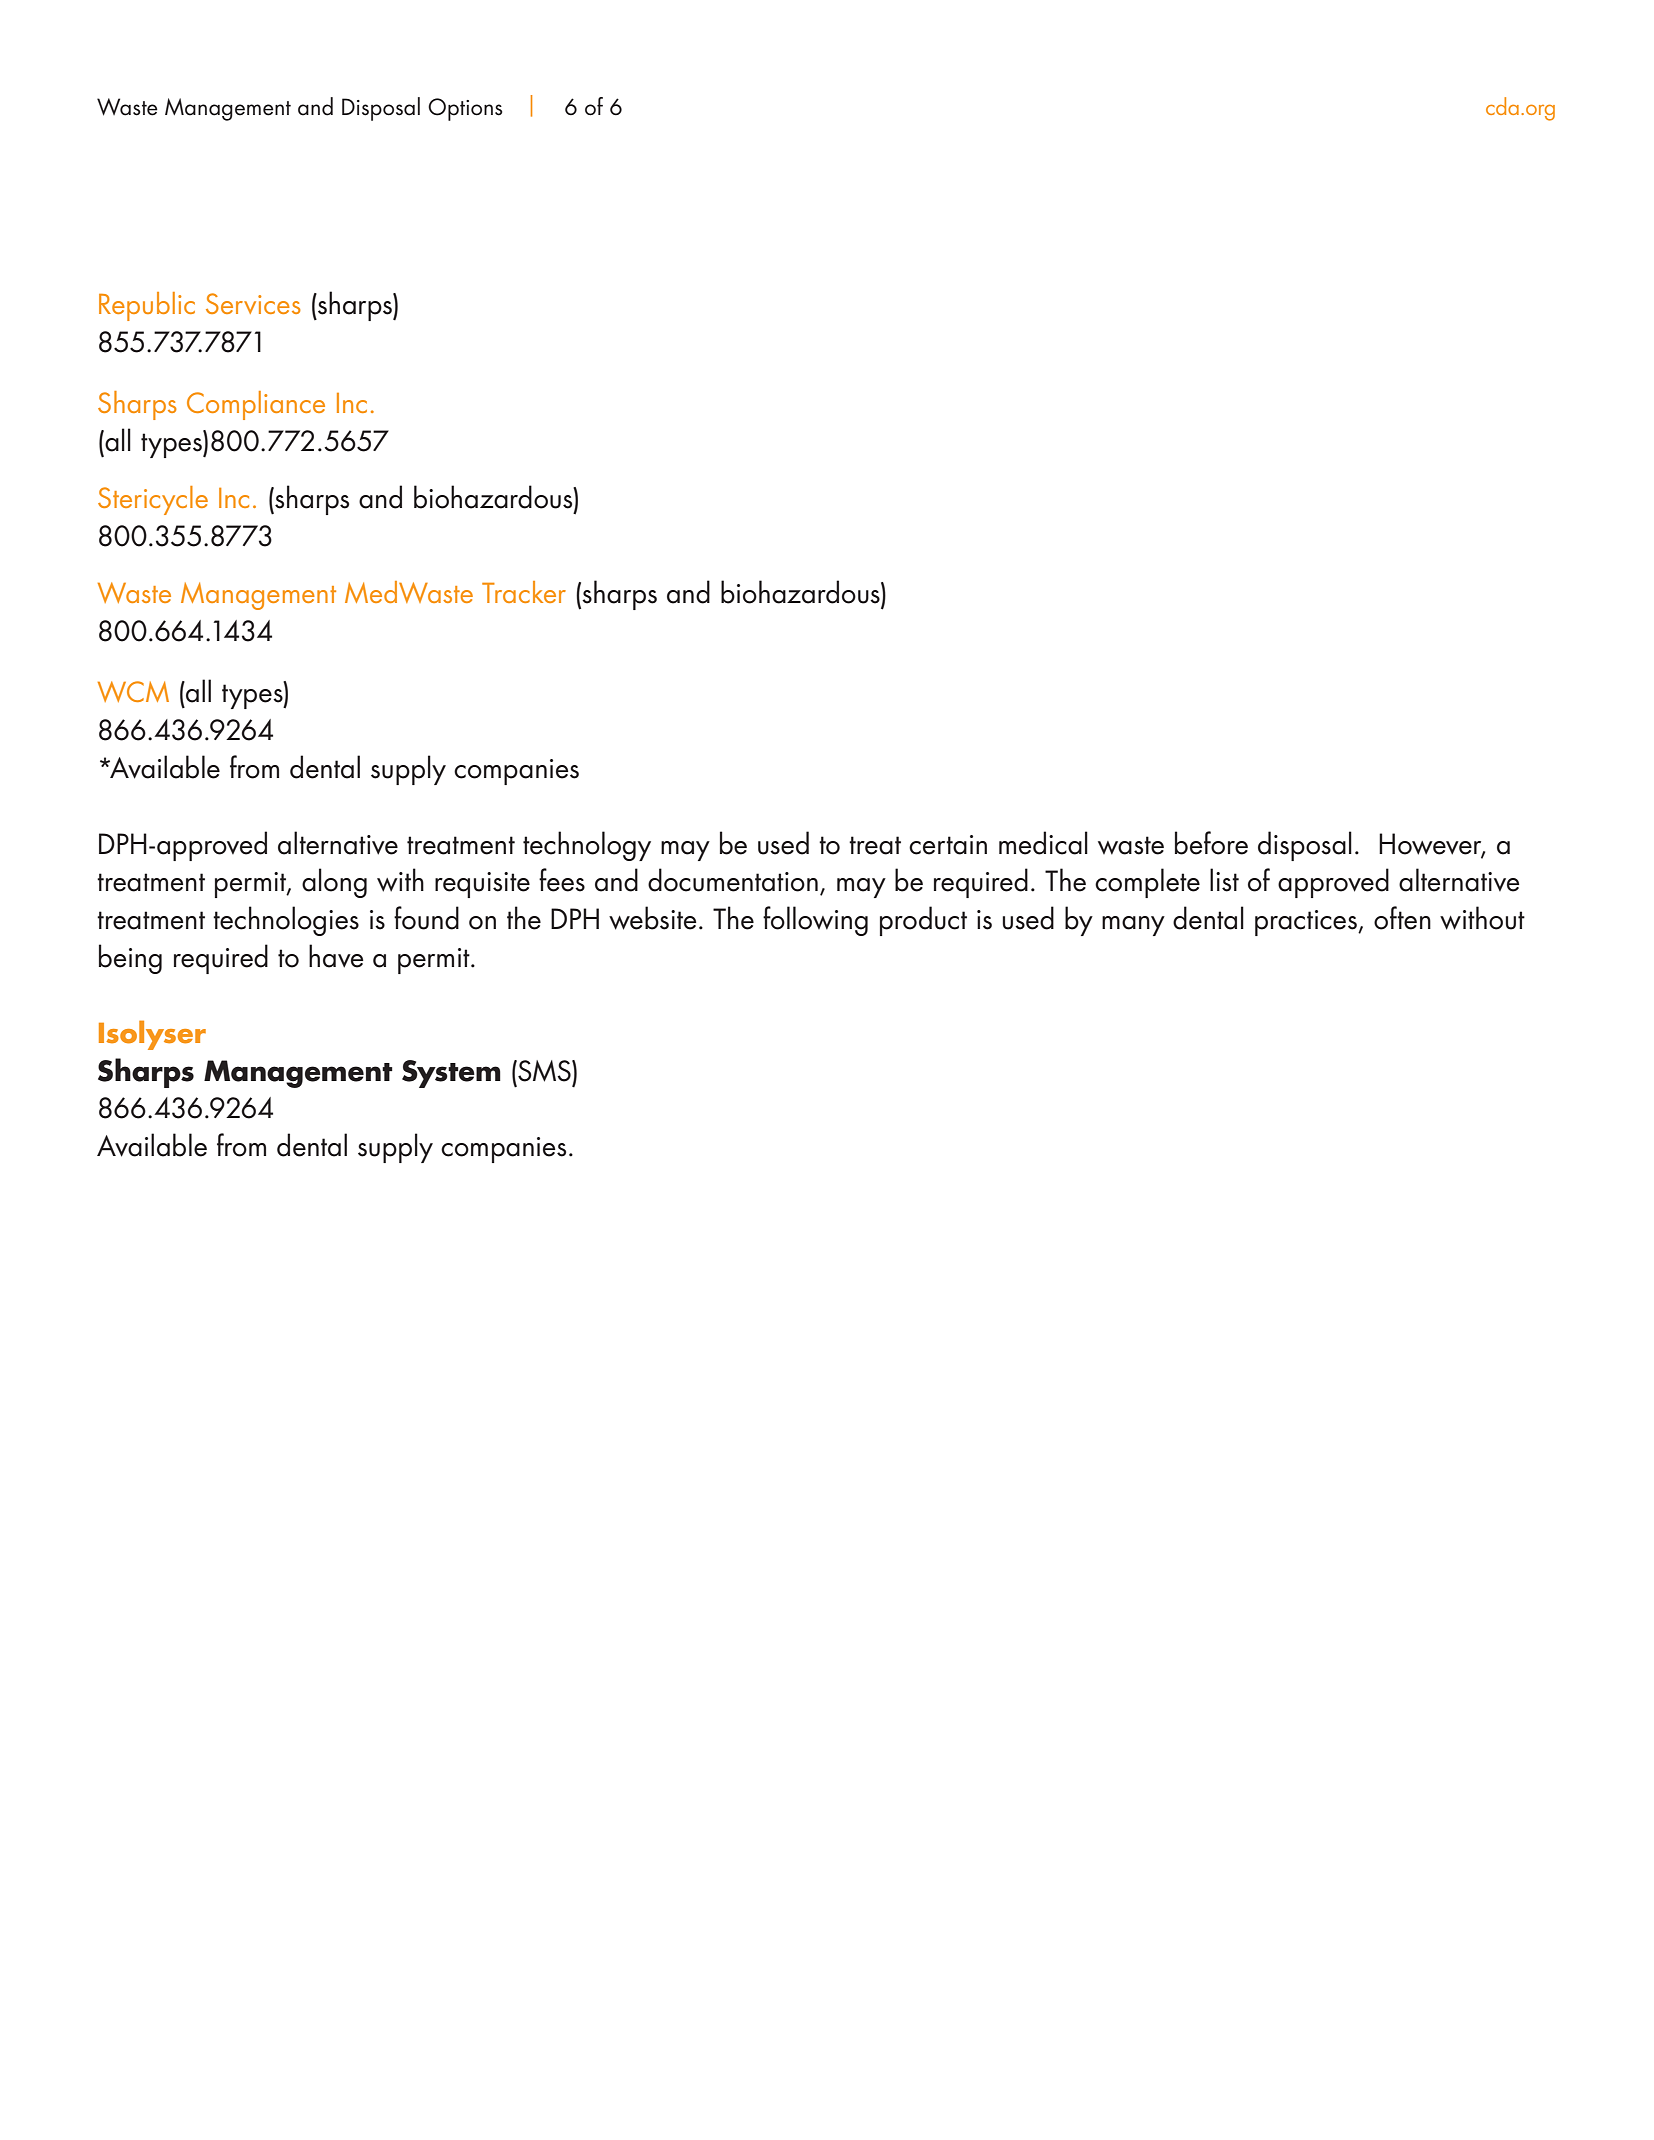  What do you see at coordinates (587, 846) in the document?
I see `technology` at bounding box center [587, 846].
